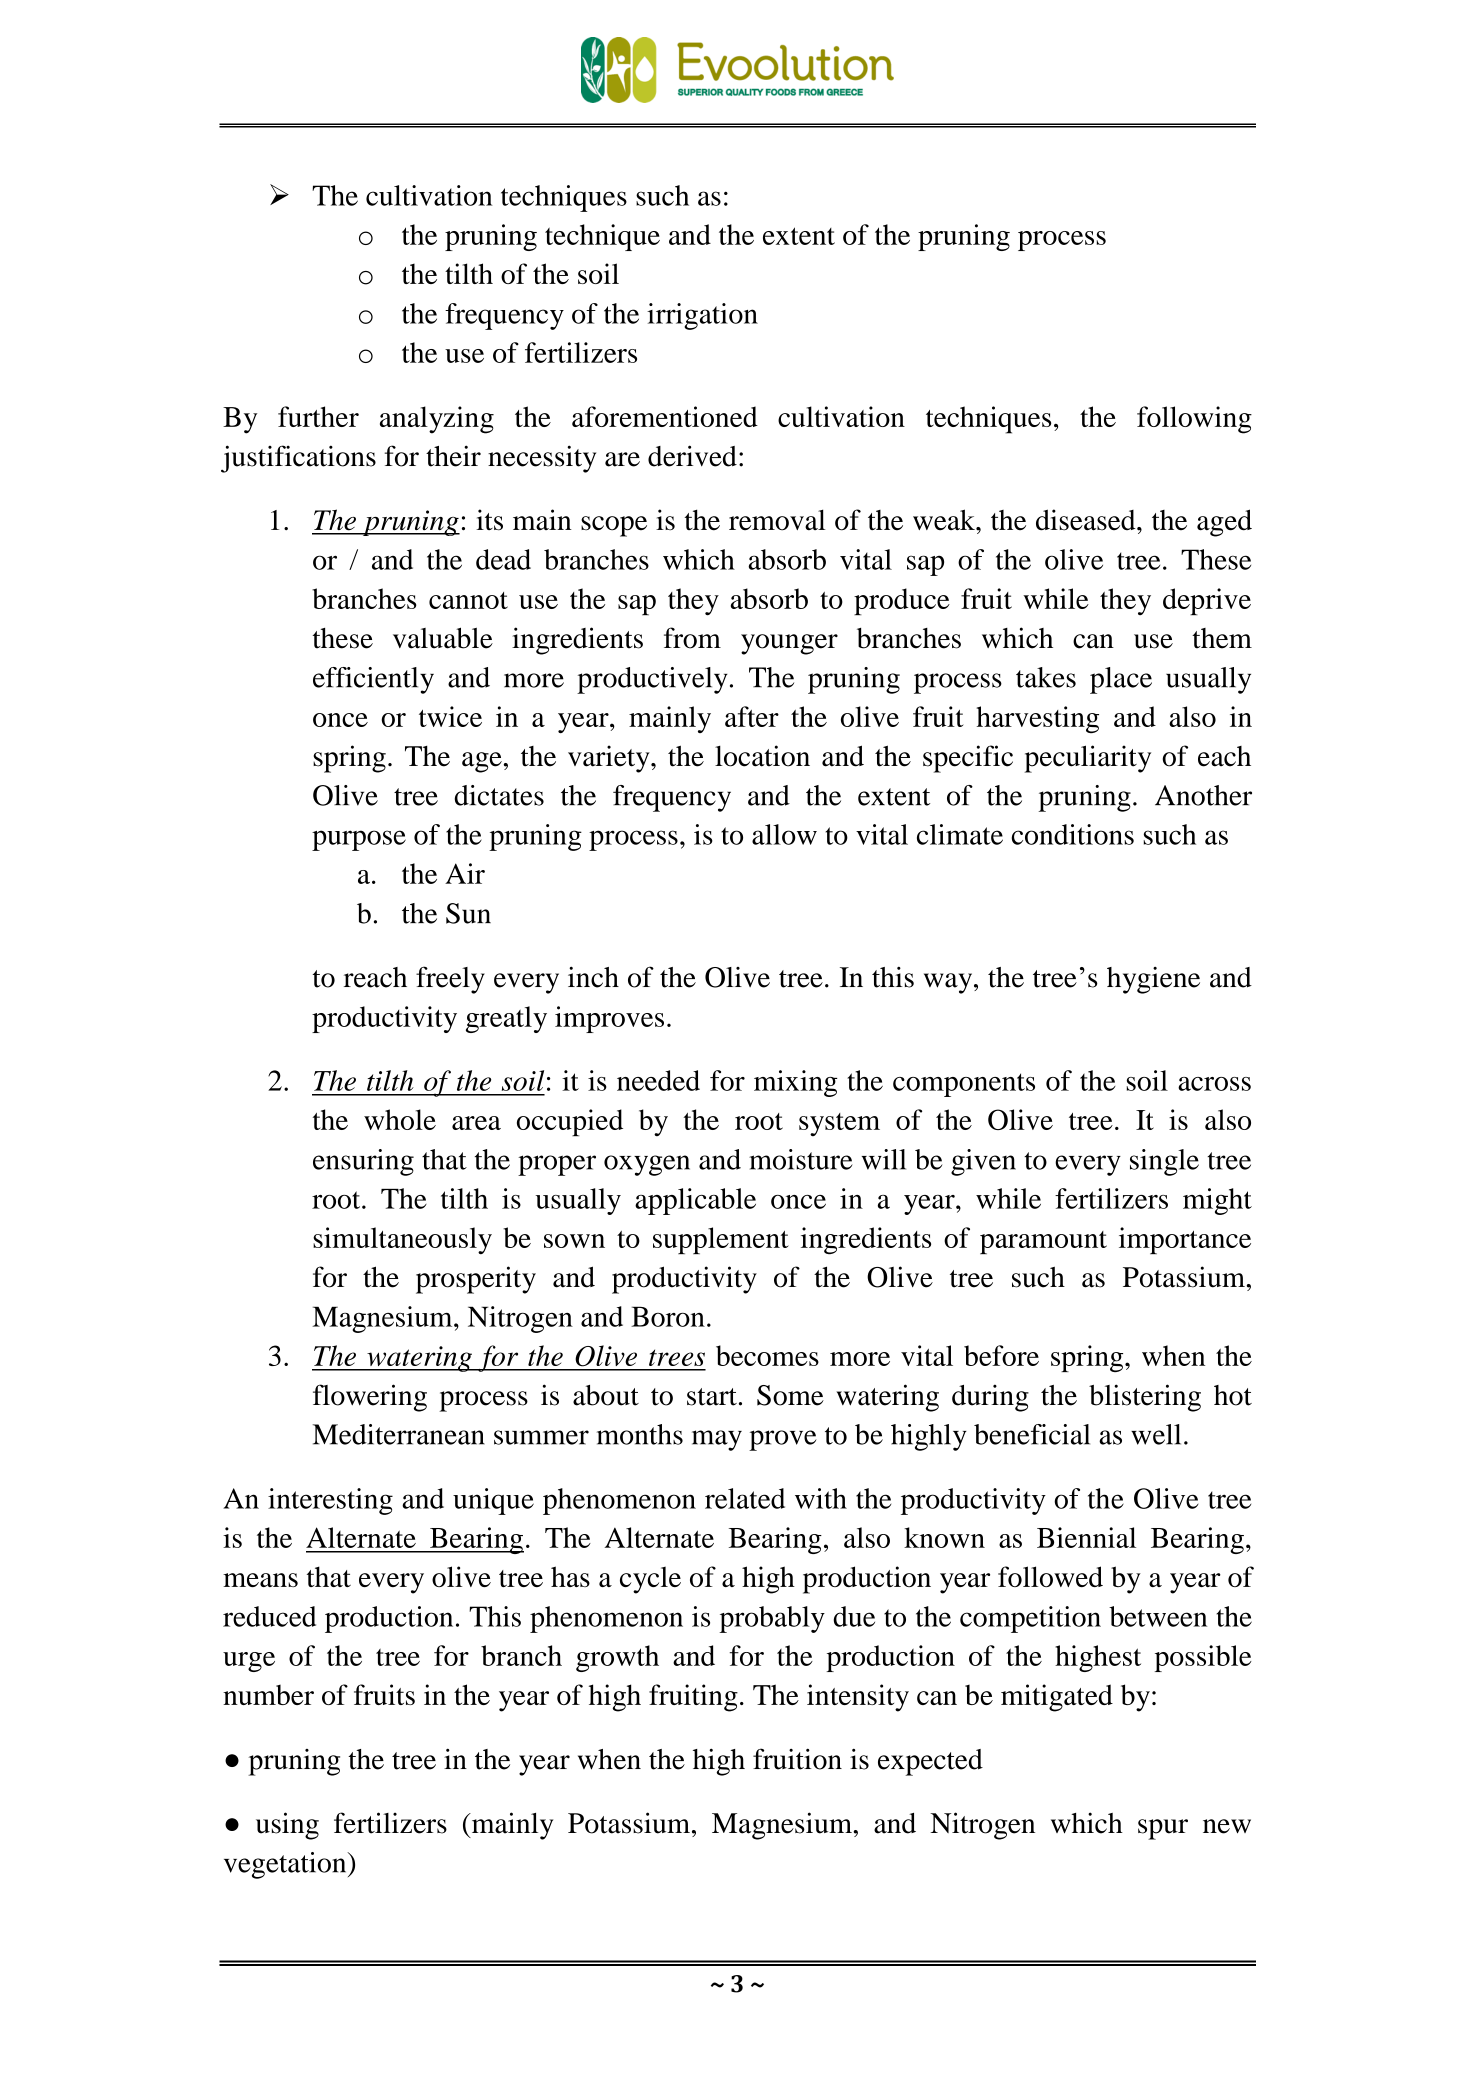 This image has height=2085, width=1475. Describe the element at coordinates (318, 416) in the image. I see `further` at that location.
